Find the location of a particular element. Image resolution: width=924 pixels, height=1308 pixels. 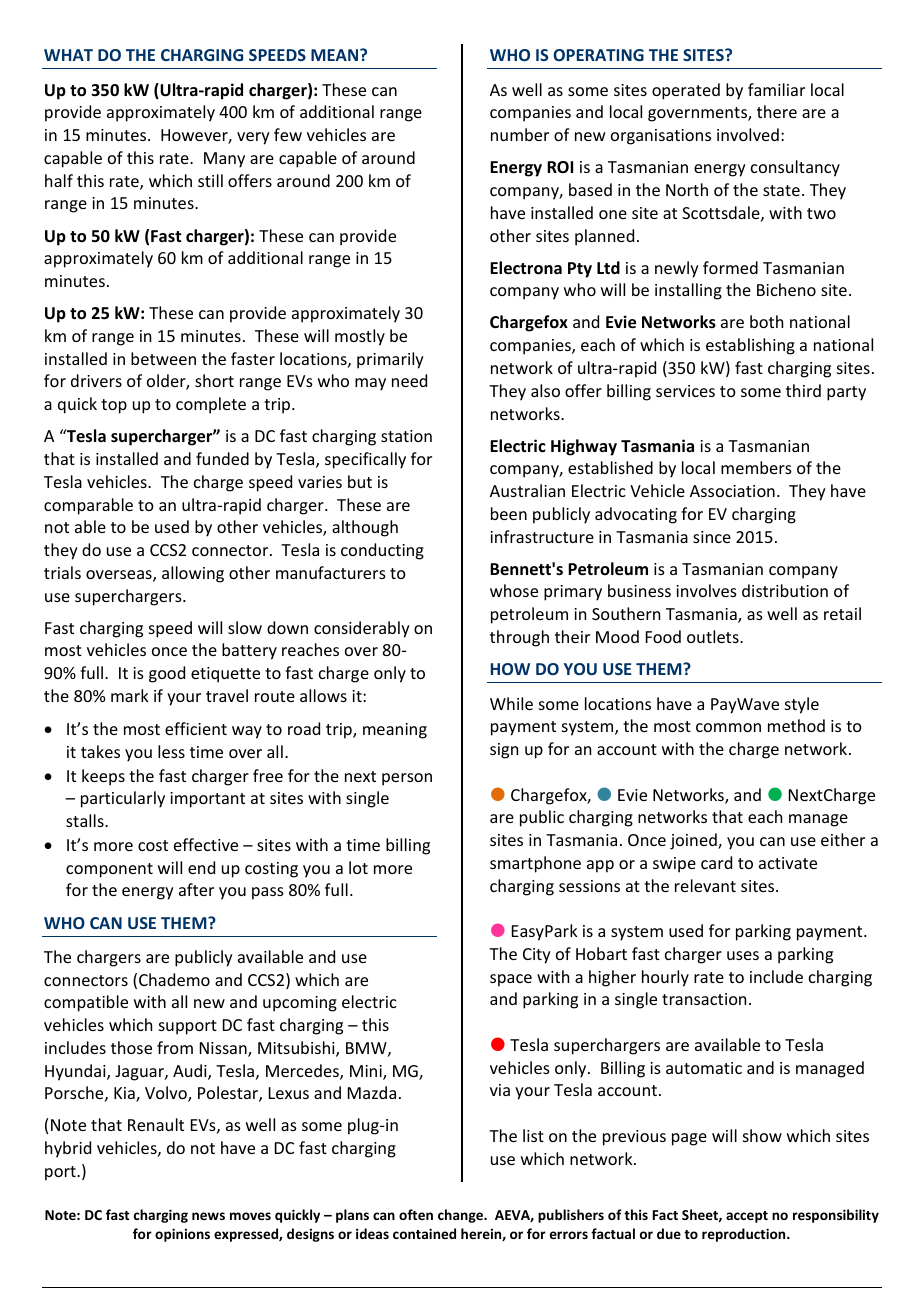

change is located at coordinates (461, 1216).
